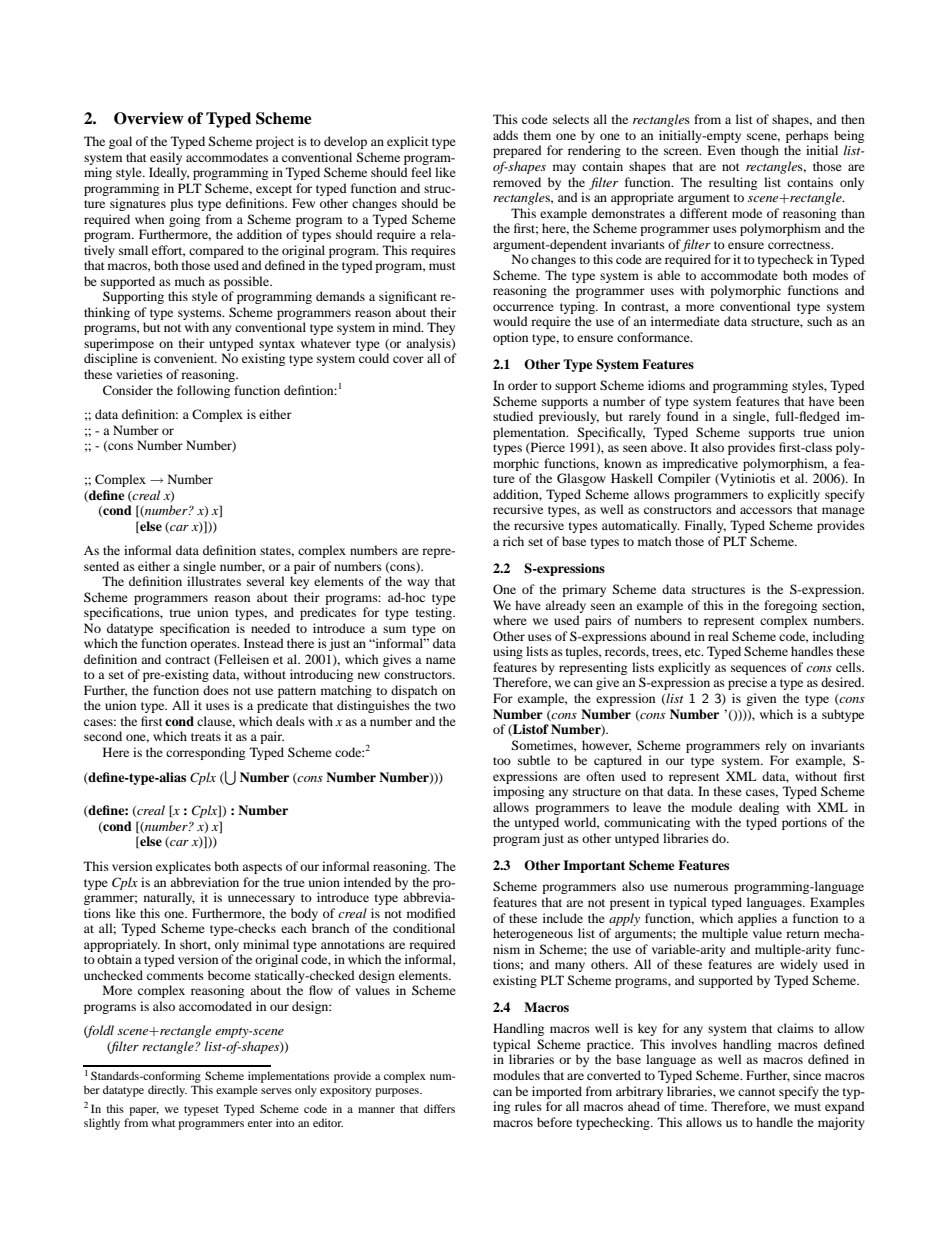  I want to click on using, so click(508, 652).
